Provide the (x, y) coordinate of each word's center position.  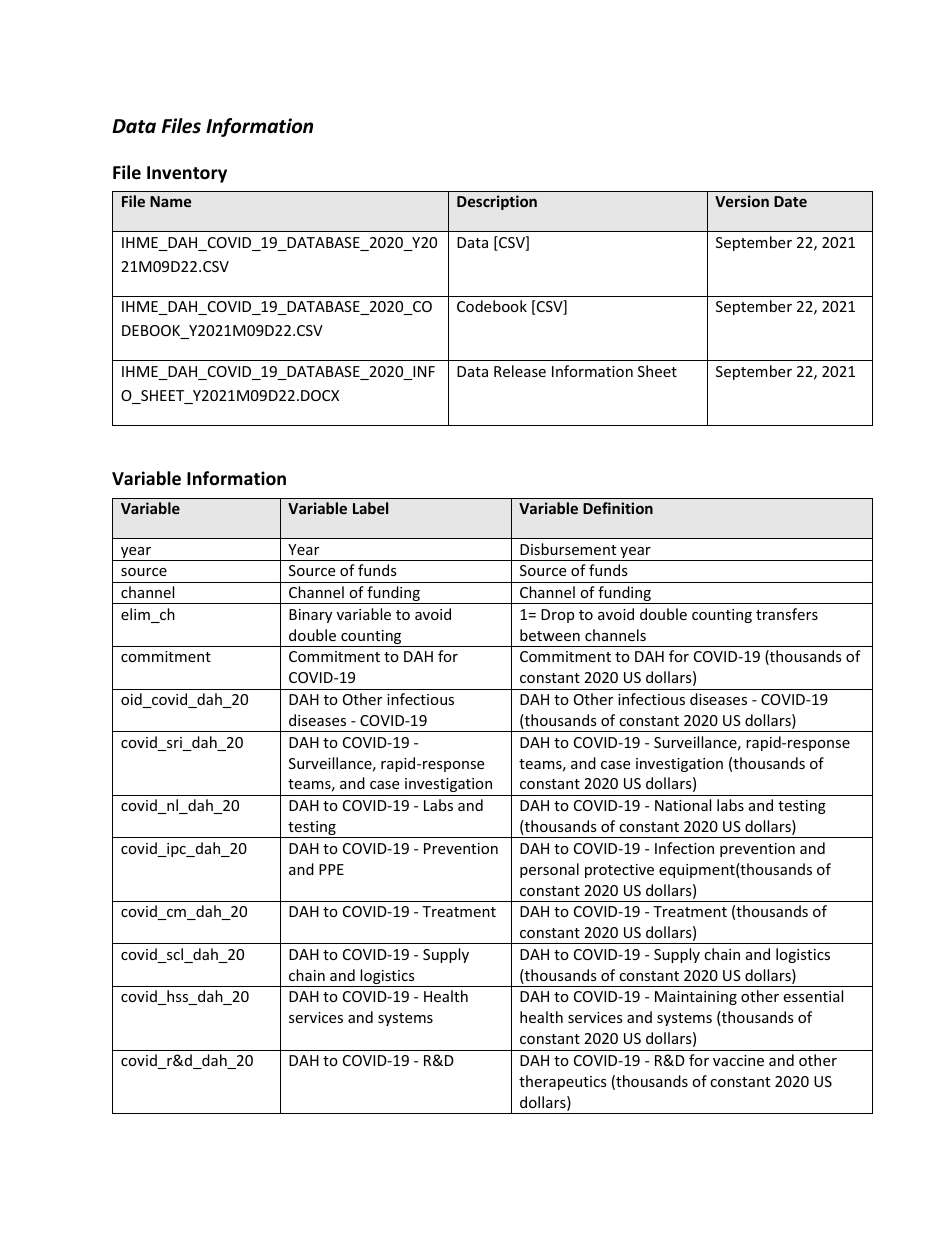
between (550, 635)
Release (520, 371)
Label (370, 508)
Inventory (187, 174)
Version (742, 201)
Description (497, 202)
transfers (787, 614)
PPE (331, 869)
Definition (618, 508)
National (683, 805)
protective (619, 871)
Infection (684, 848)
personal (549, 870)
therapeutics (563, 1082)
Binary (310, 616)
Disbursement (568, 549)
